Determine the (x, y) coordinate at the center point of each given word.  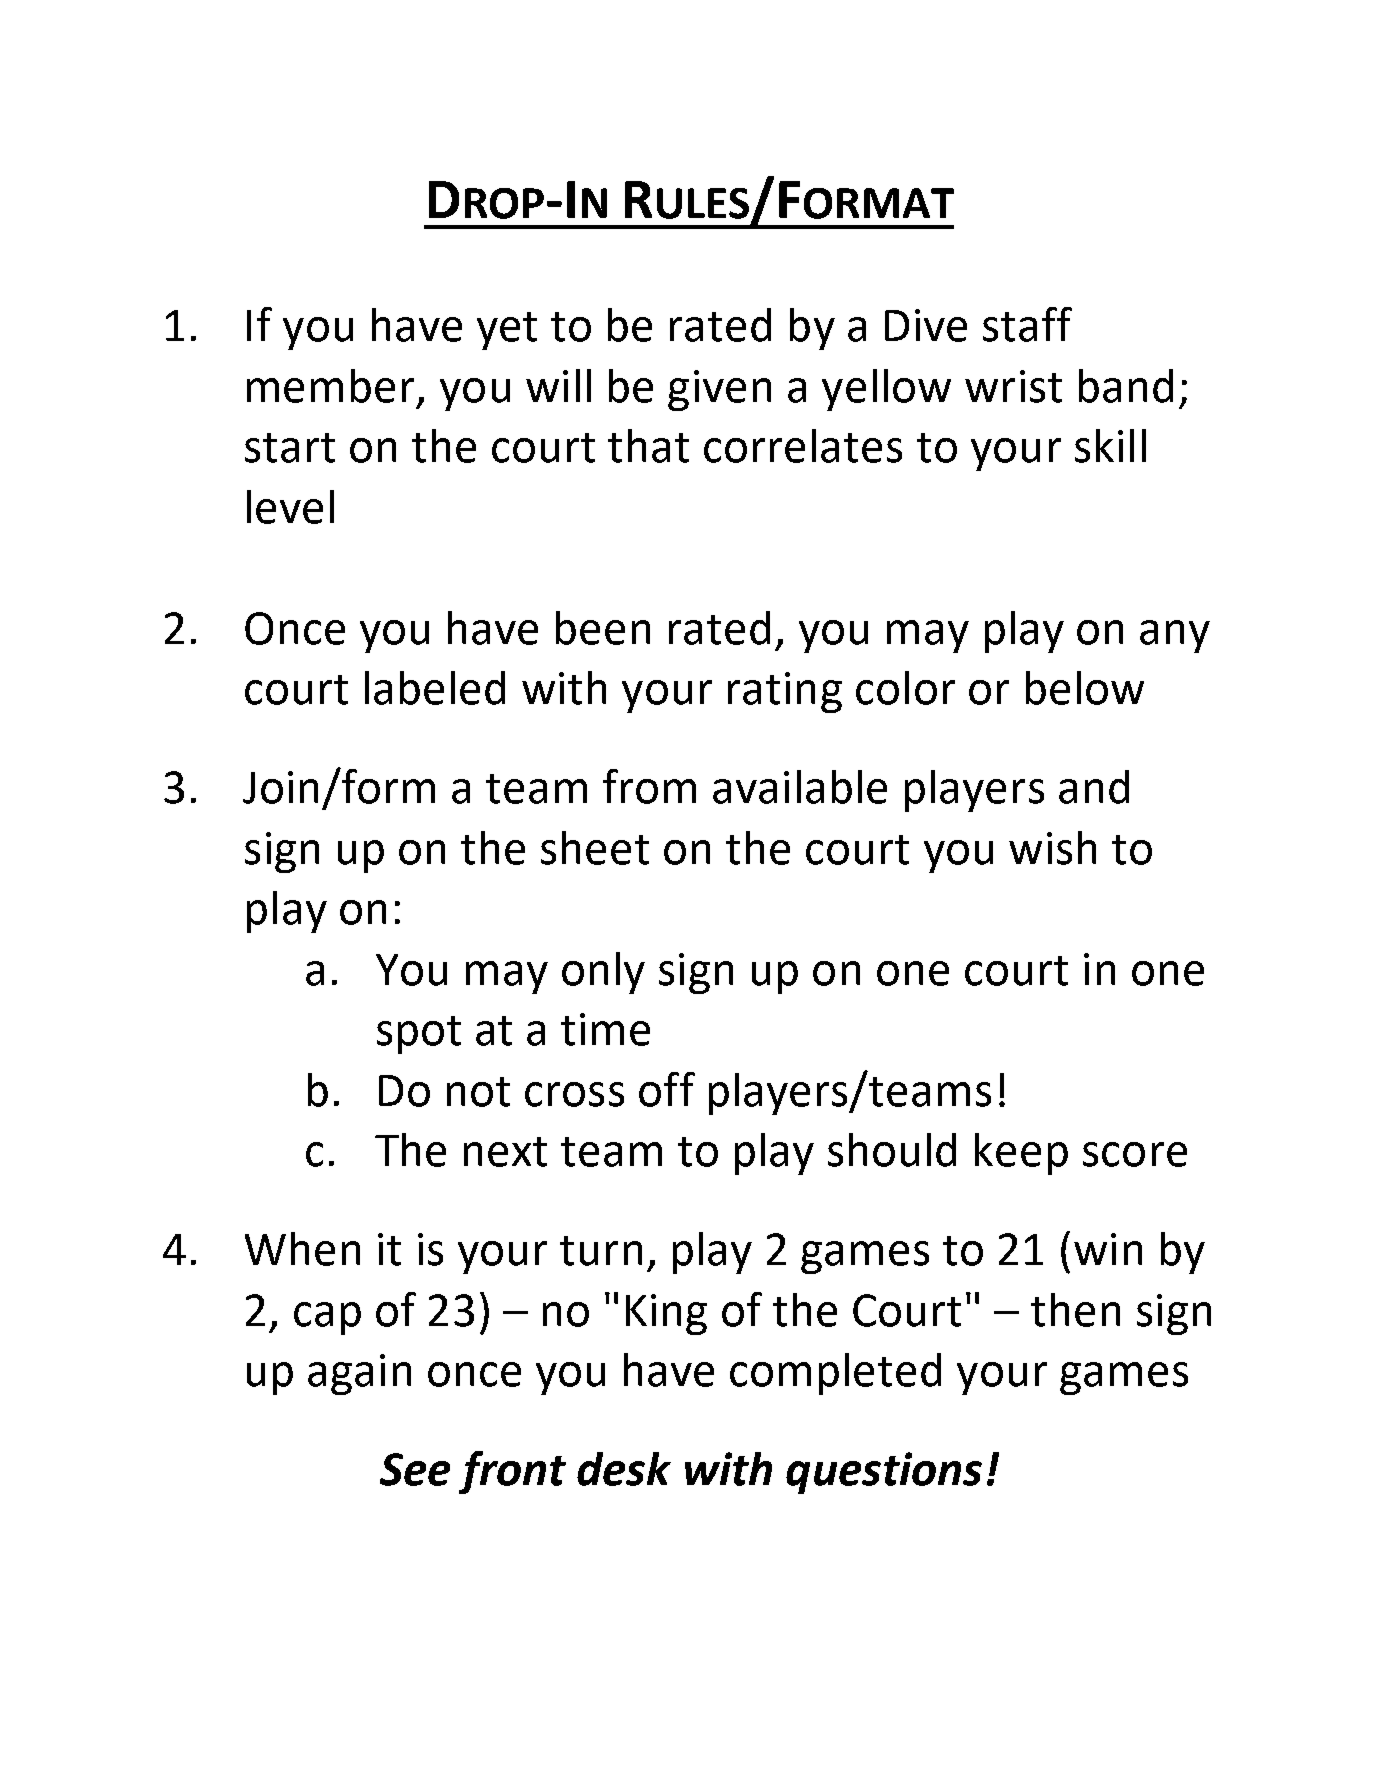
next (505, 1152)
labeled (435, 688)
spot (419, 1035)
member (330, 386)
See (415, 1469)
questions (884, 1473)
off (667, 1089)
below (1085, 688)
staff (1027, 324)
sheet (595, 848)
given (719, 390)
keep (1021, 1154)
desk (624, 1469)
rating (785, 692)
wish (1052, 848)
